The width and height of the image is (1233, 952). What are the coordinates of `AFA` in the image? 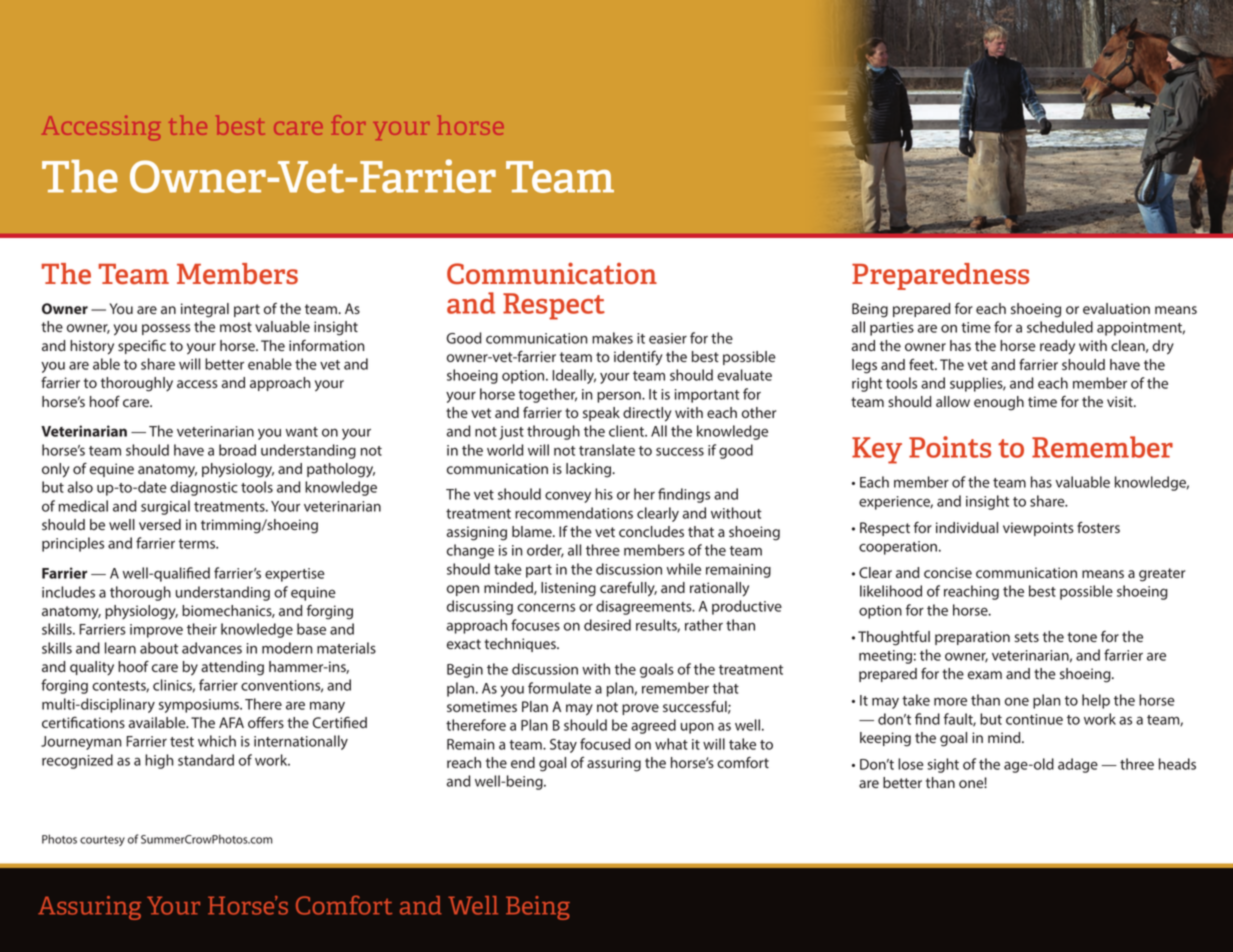 It's located at (231, 722).
